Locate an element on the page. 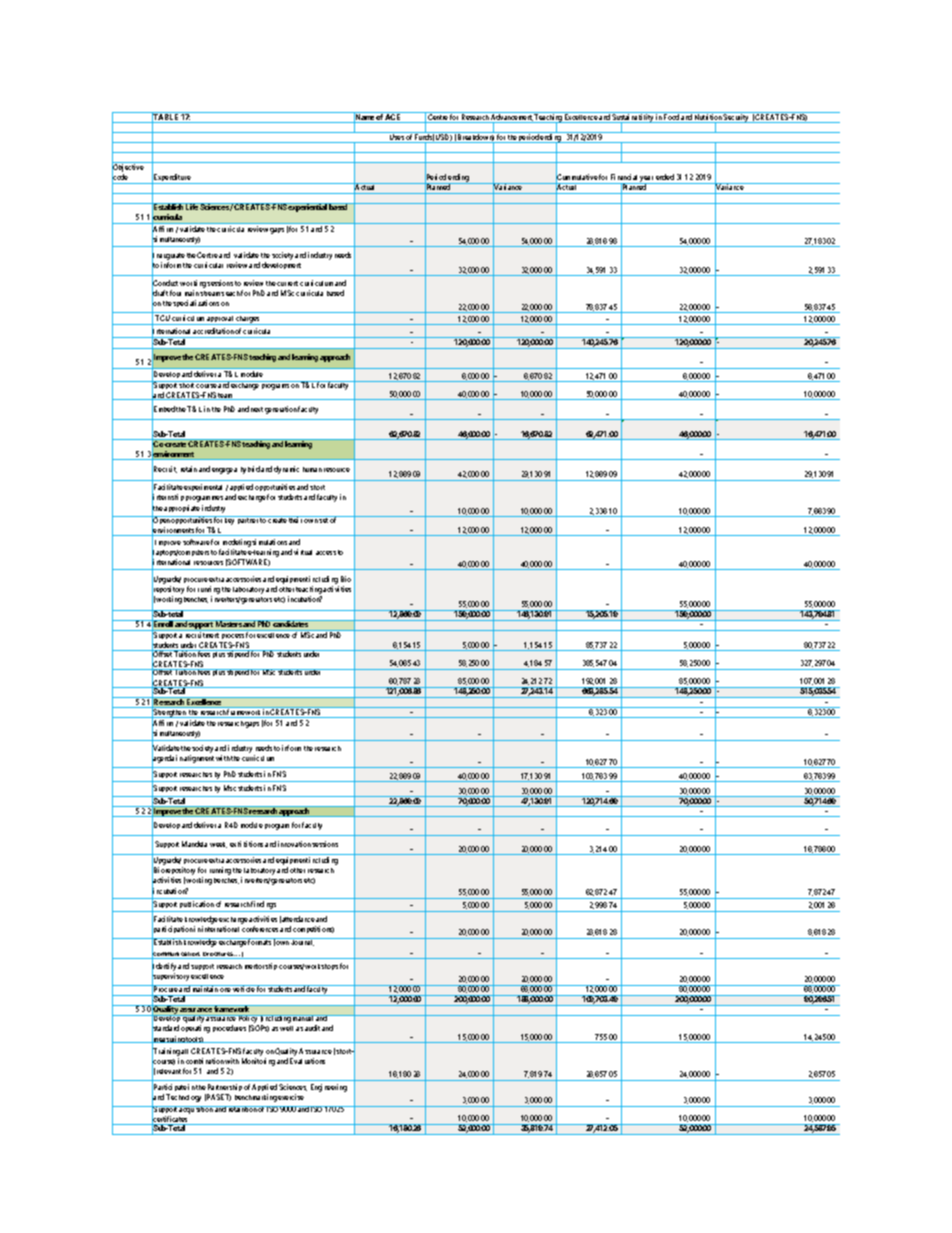 The image size is (952, 1233). year is located at coordinates (647, 180).
